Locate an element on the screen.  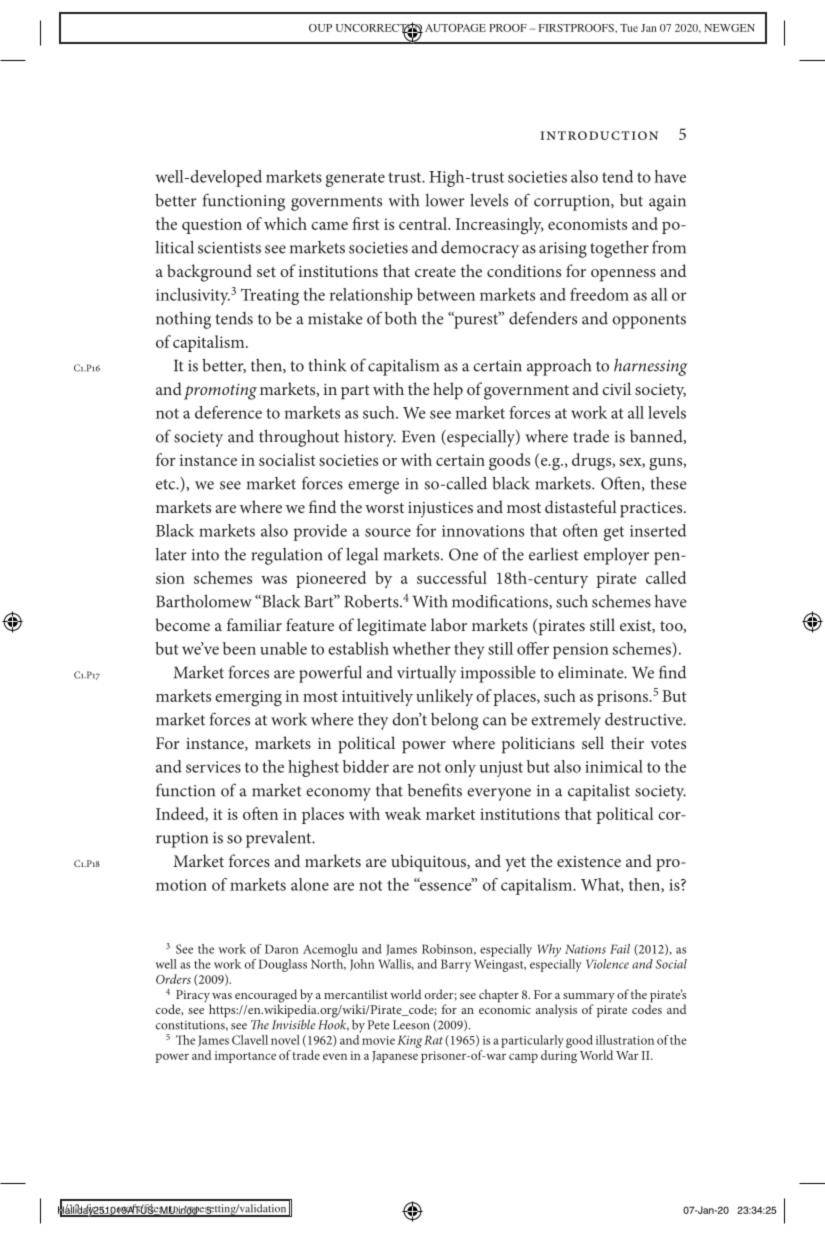
unlikely is located at coordinates (444, 697).
